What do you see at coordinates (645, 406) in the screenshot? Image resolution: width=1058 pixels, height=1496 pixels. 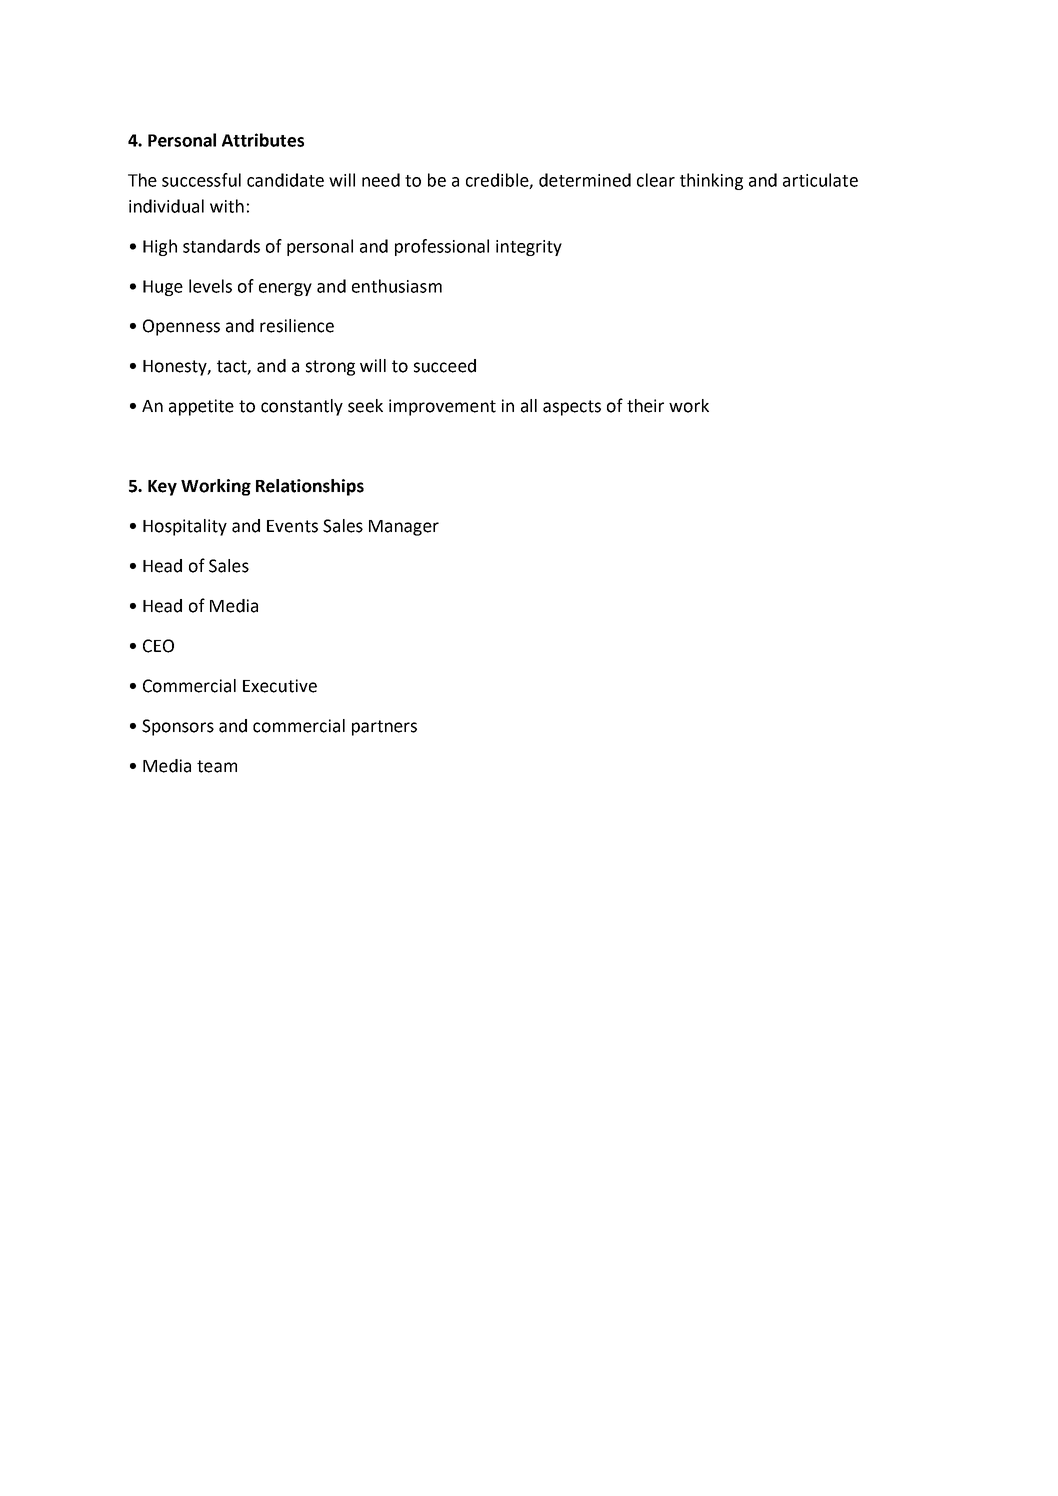 I see `their` at bounding box center [645, 406].
